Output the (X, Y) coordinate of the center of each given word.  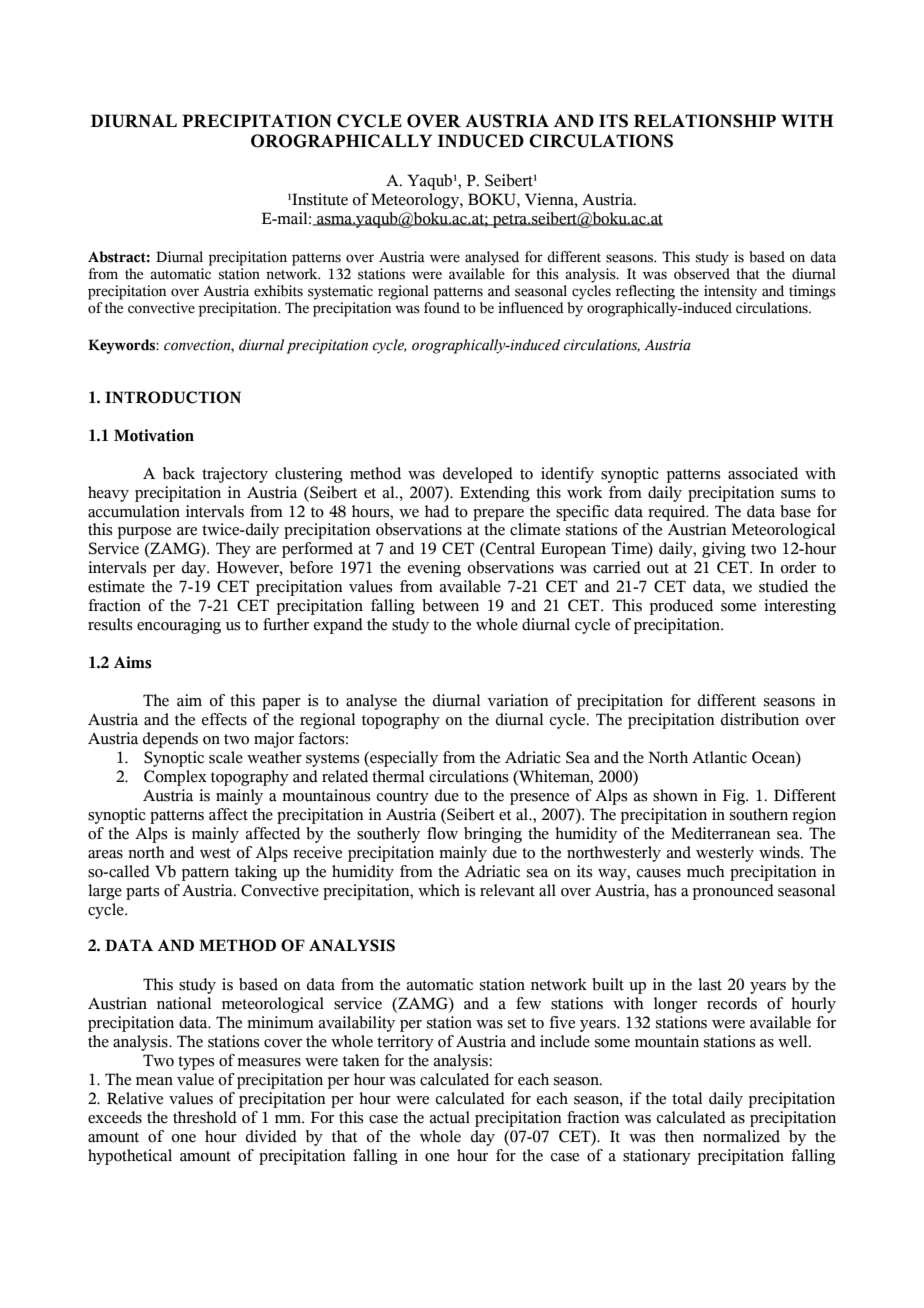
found (442, 308)
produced (681, 607)
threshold (205, 1117)
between (450, 605)
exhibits (278, 291)
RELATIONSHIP (705, 121)
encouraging (179, 626)
